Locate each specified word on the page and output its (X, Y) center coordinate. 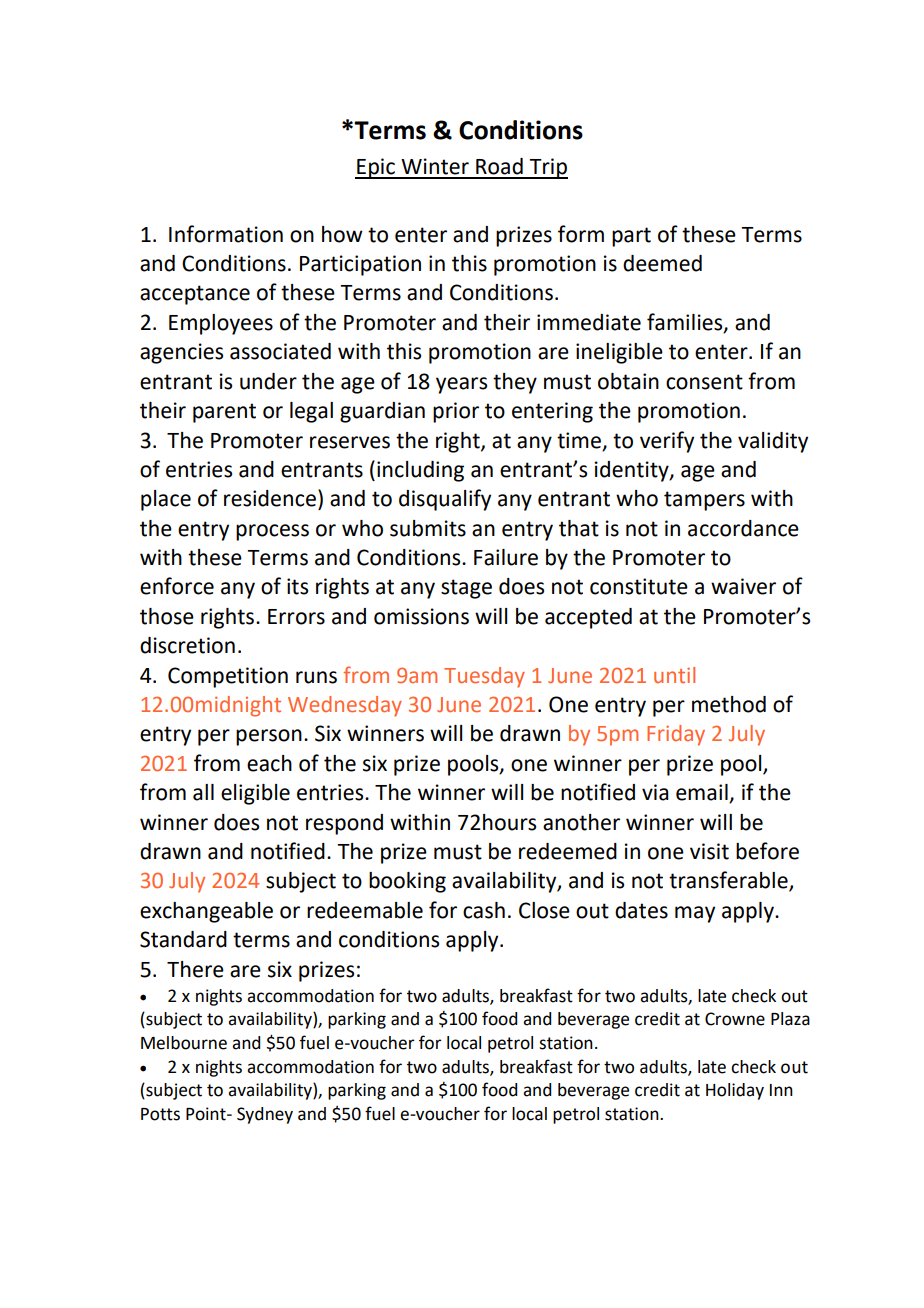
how (342, 234)
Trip (548, 168)
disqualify (445, 500)
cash (484, 910)
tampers (704, 501)
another (581, 822)
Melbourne (184, 1043)
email (703, 793)
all (203, 792)
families (686, 322)
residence (270, 498)
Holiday (735, 1091)
